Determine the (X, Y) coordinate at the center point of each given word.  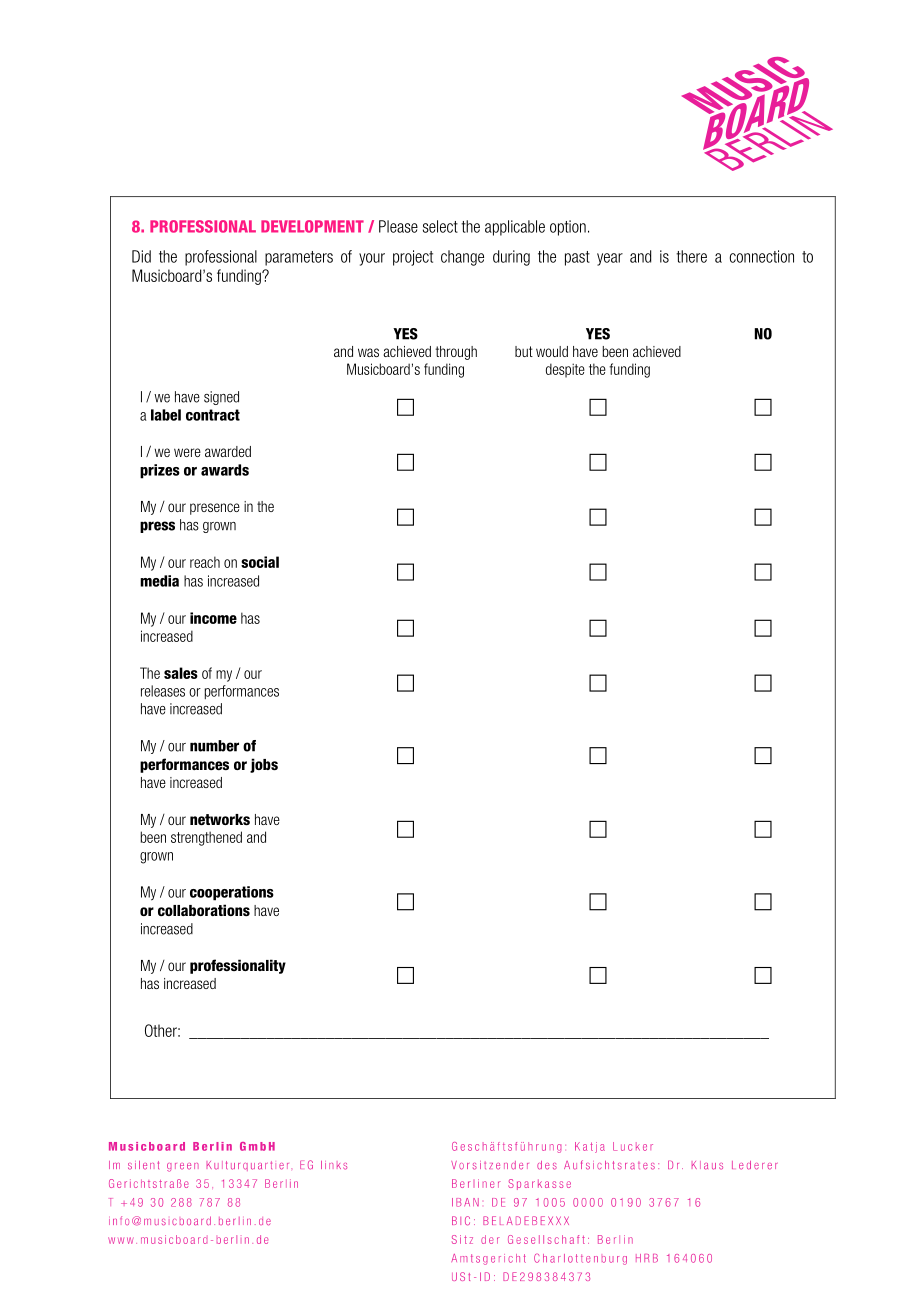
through (456, 353)
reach (205, 562)
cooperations (232, 893)
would (552, 351)
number (214, 746)
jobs (264, 765)
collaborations (204, 910)
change (462, 258)
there (691, 256)
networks (220, 820)
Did (141, 256)
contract (213, 415)
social (260, 562)
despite (565, 370)
